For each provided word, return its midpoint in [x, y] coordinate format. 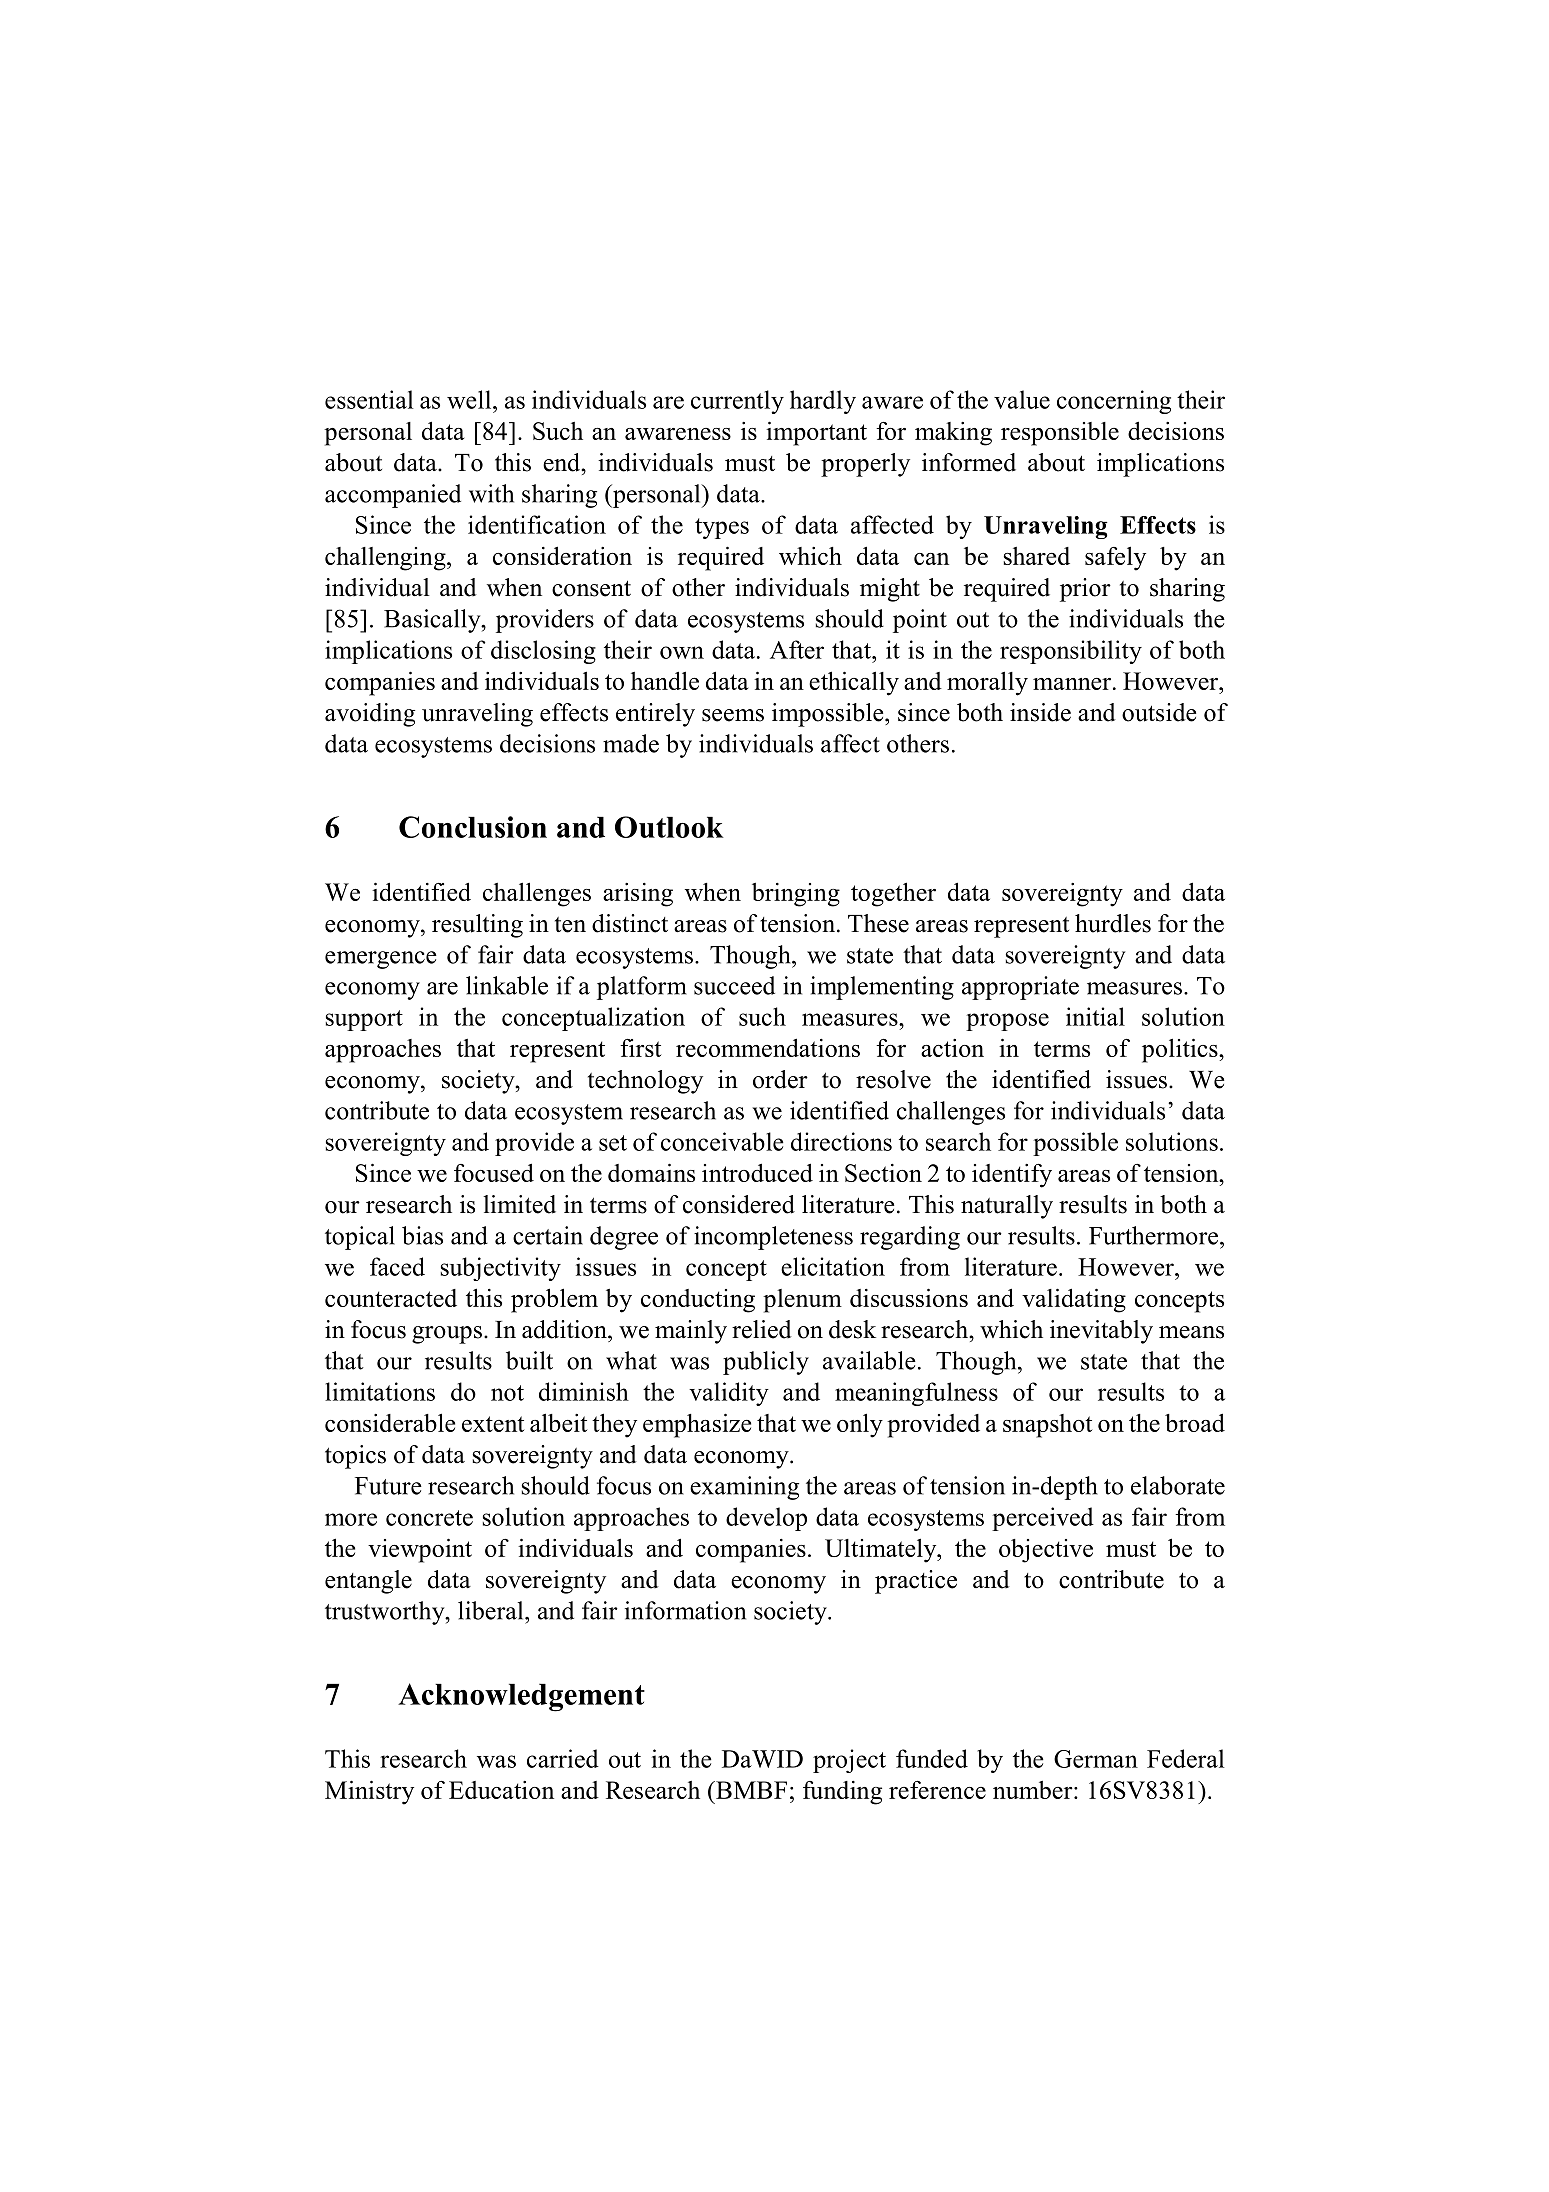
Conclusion [473, 827]
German [1096, 1759]
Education [501, 1790]
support [364, 1020]
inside [1040, 712]
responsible [1060, 434]
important [816, 433]
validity [729, 1394]
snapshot [1047, 1426]
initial [1095, 1016]
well [470, 399]
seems [733, 715]
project [849, 1761]
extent [493, 1424]
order [780, 1079]
